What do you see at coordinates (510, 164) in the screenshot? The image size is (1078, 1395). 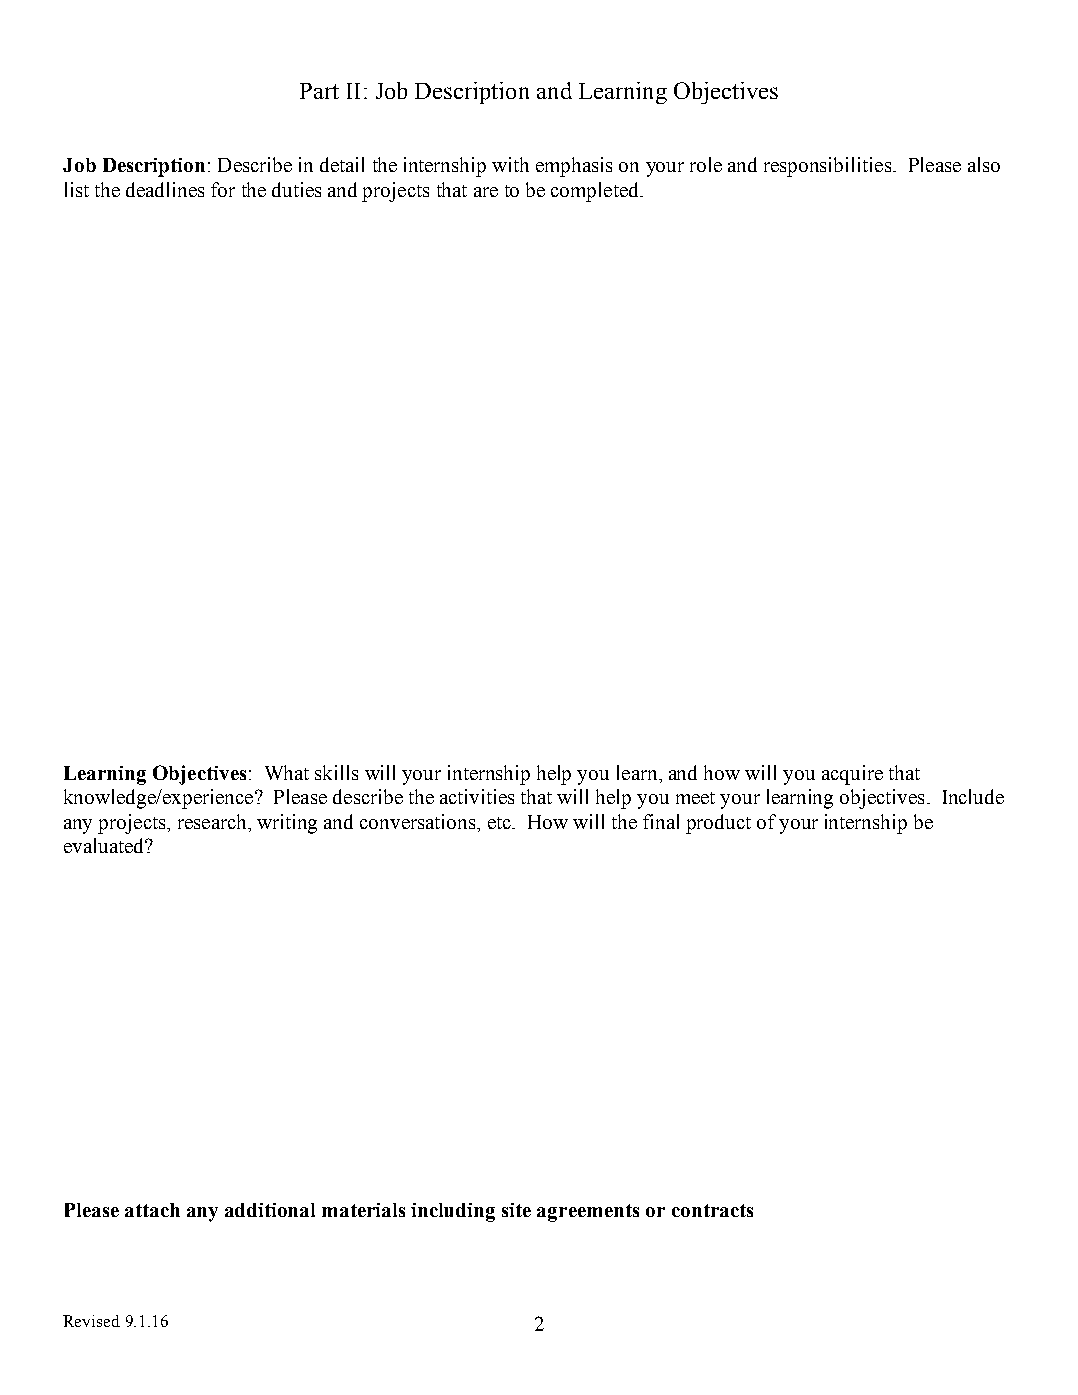 I see `with` at bounding box center [510, 164].
